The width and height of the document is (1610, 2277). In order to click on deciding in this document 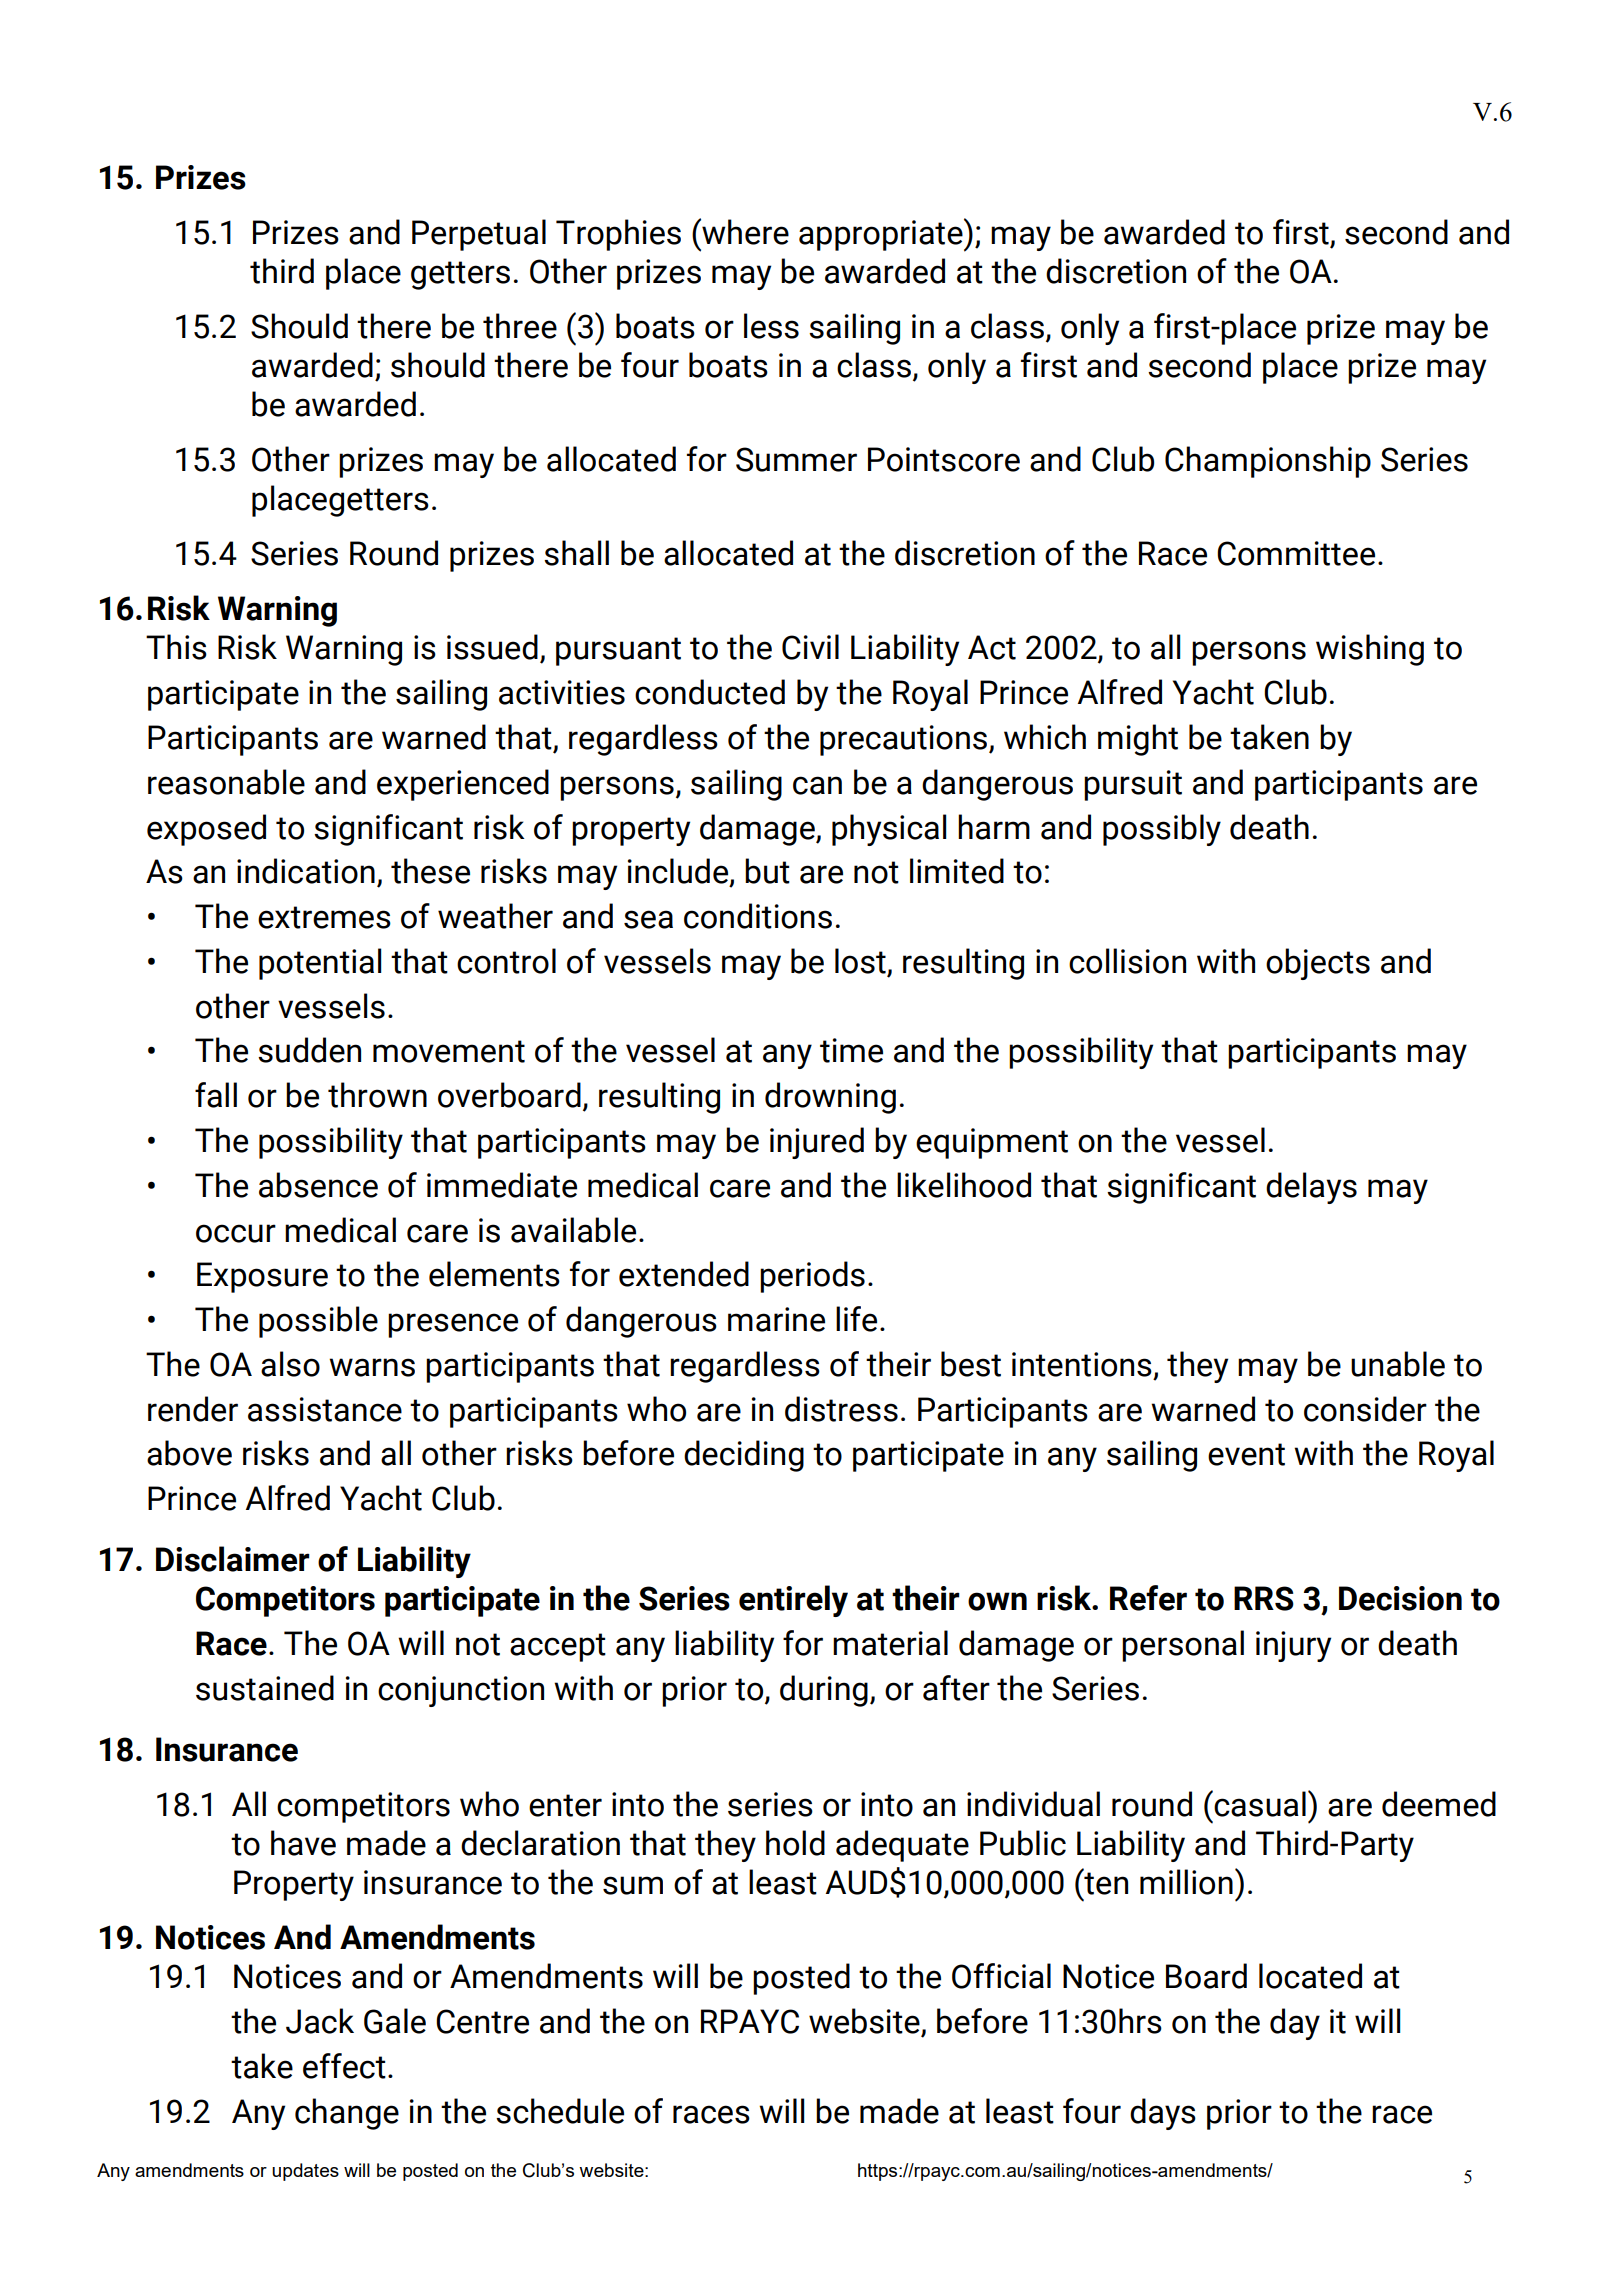, I will do `click(744, 1456)`.
